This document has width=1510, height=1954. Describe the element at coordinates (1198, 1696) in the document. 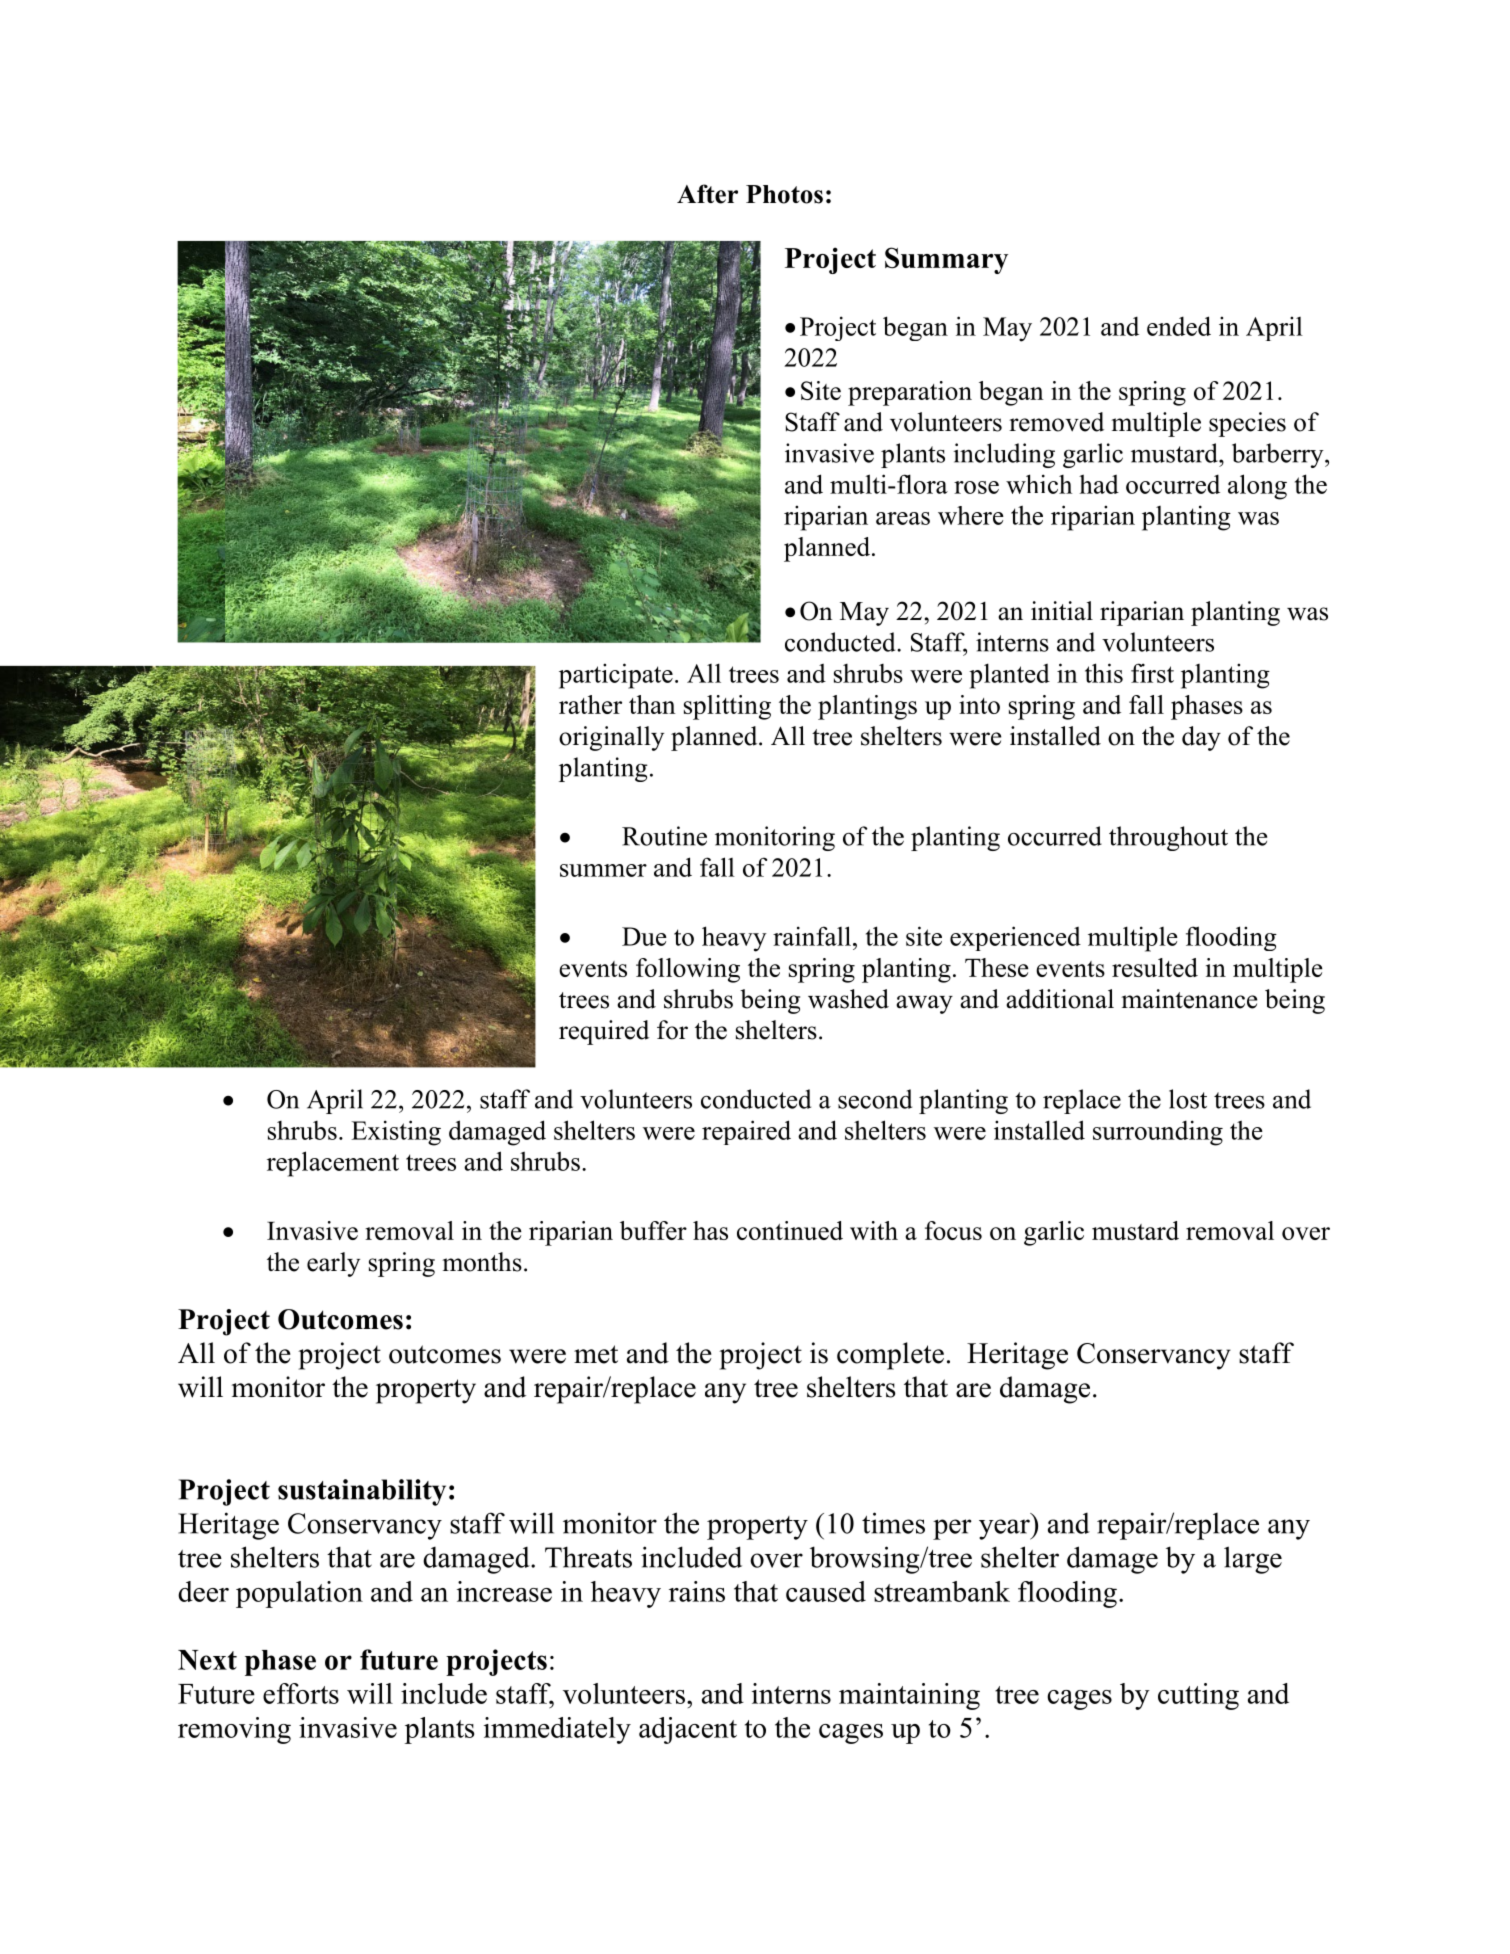

I see `cutting` at that location.
